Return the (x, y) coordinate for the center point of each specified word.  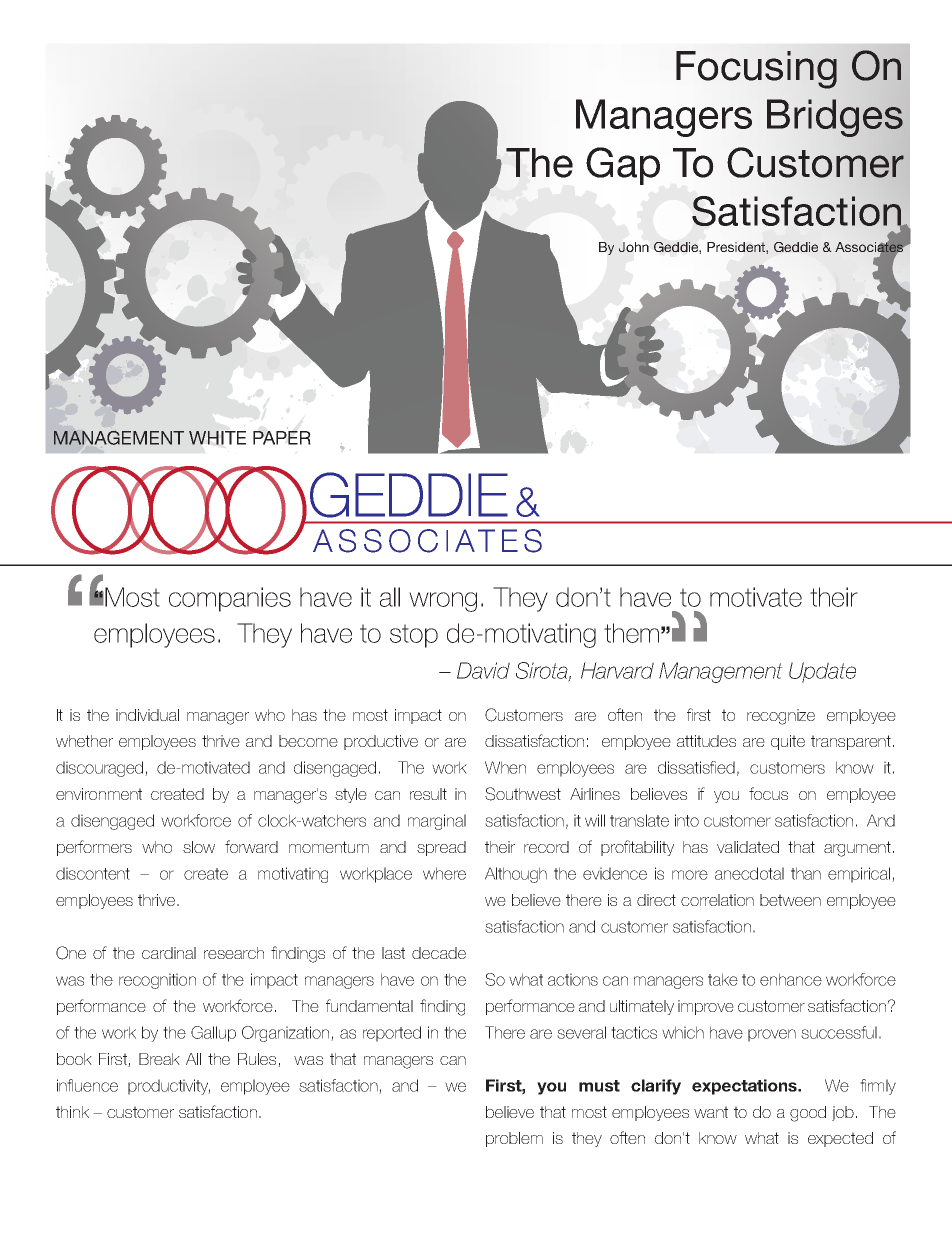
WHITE (217, 438)
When (505, 767)
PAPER (282, 438)
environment (99, 794)
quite (788, 742)
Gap (623, 166)
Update (822, 672)
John (634, 247)
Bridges (835, 118)
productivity (169, 1087)
